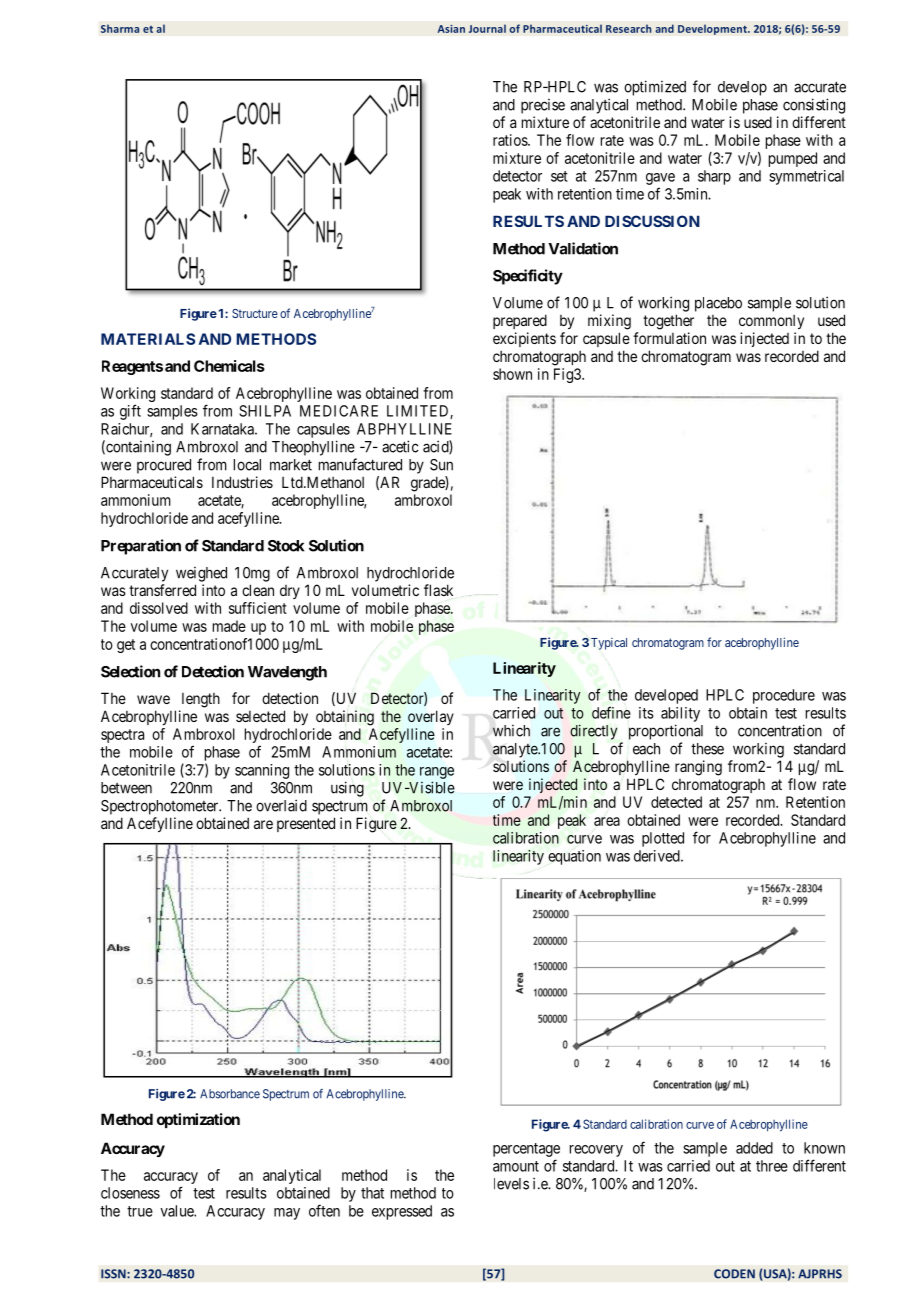 This screenshot has width=924, height=1308. I want to click on true, so click(140, 1211).
